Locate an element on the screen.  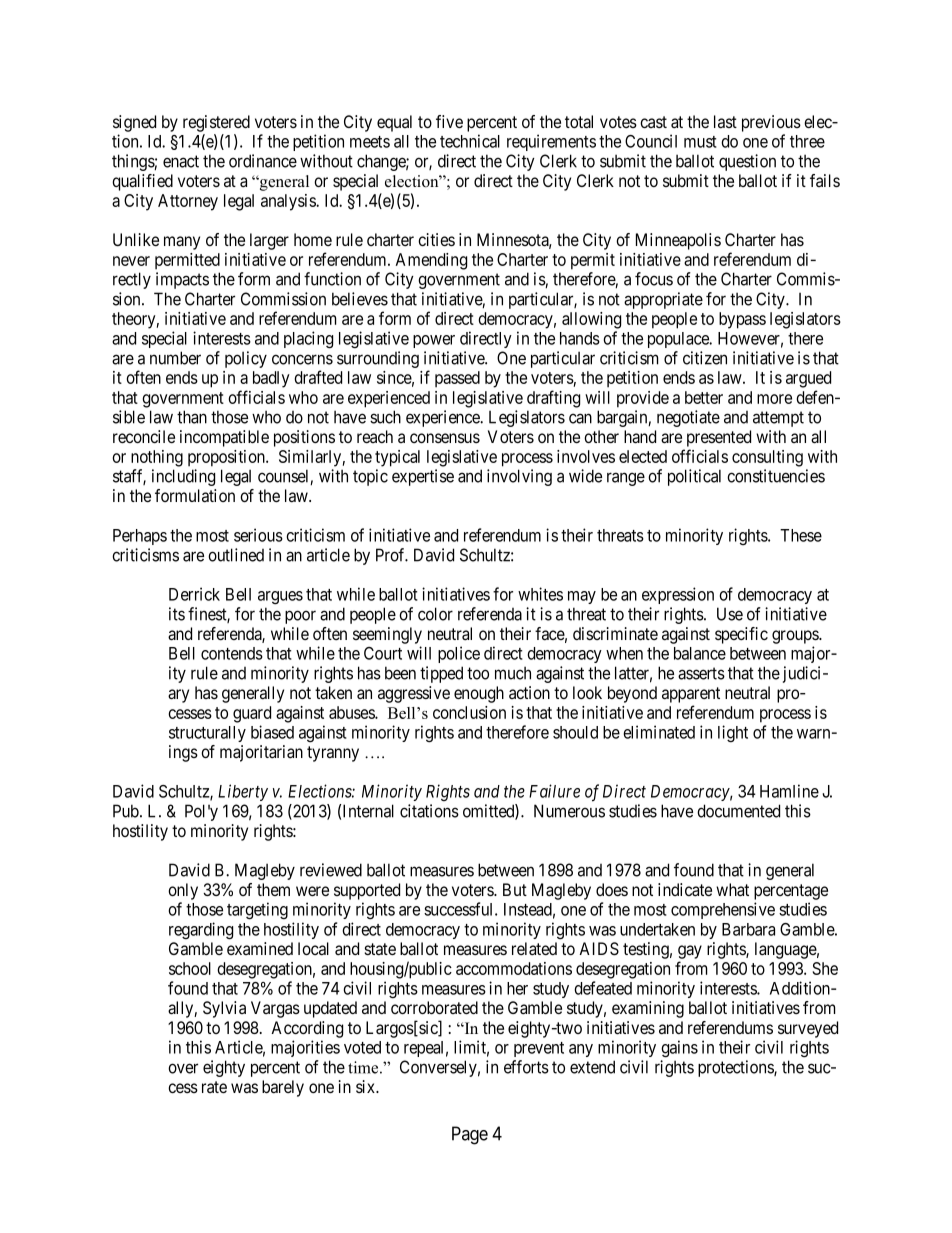
enact is located at coordinates (181, 161).
